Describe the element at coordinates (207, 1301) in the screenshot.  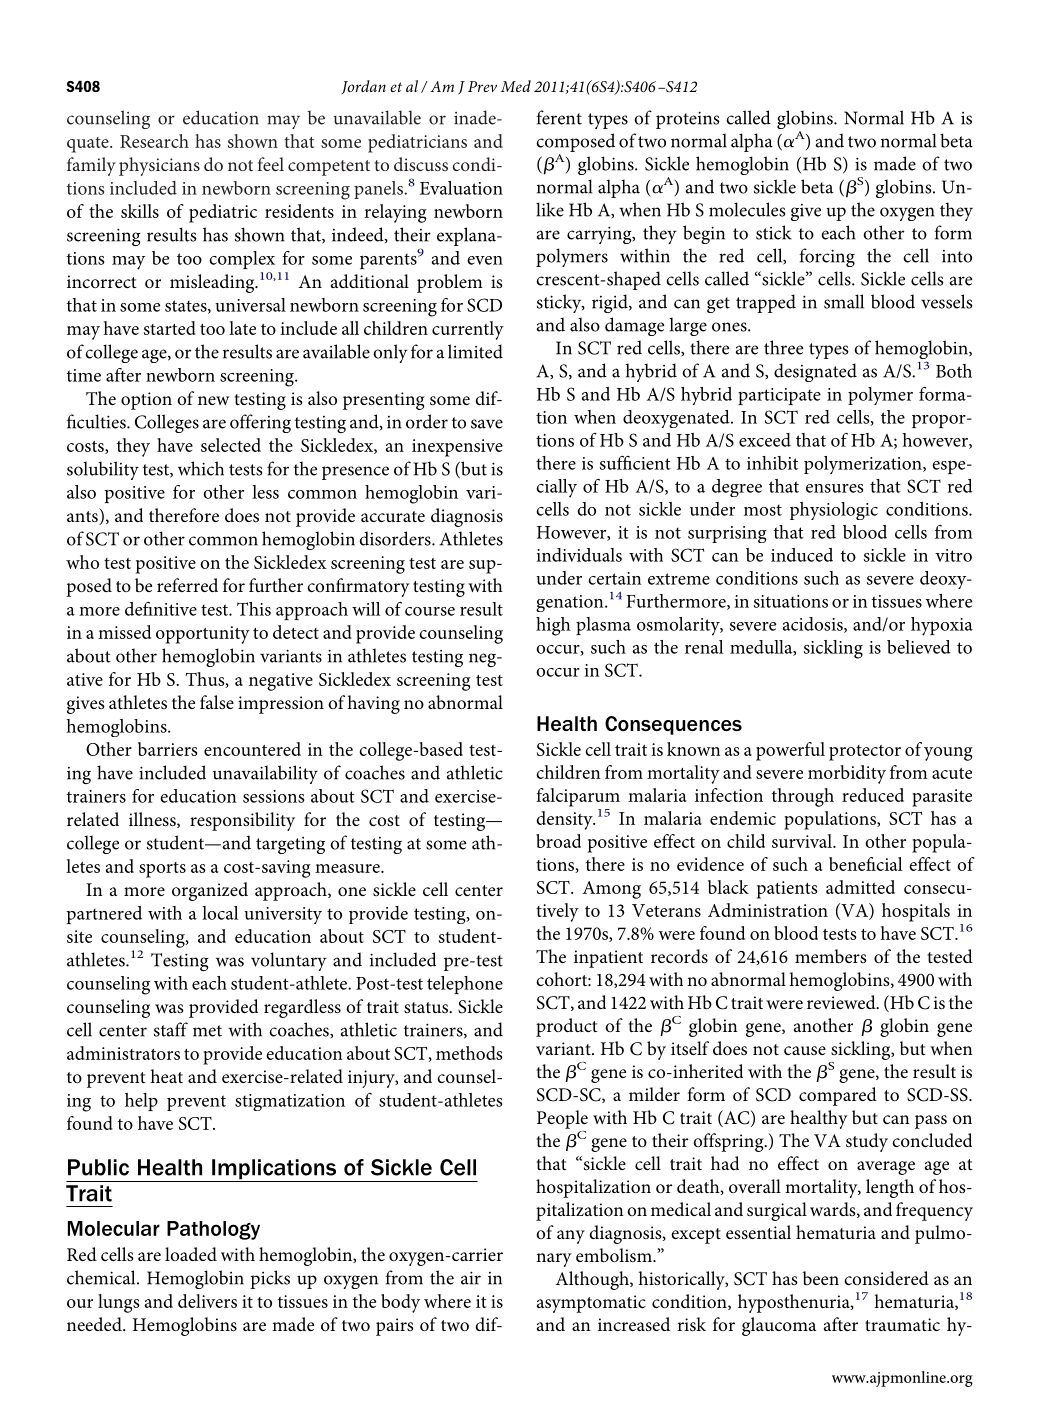
I see `delivers` at that location.
